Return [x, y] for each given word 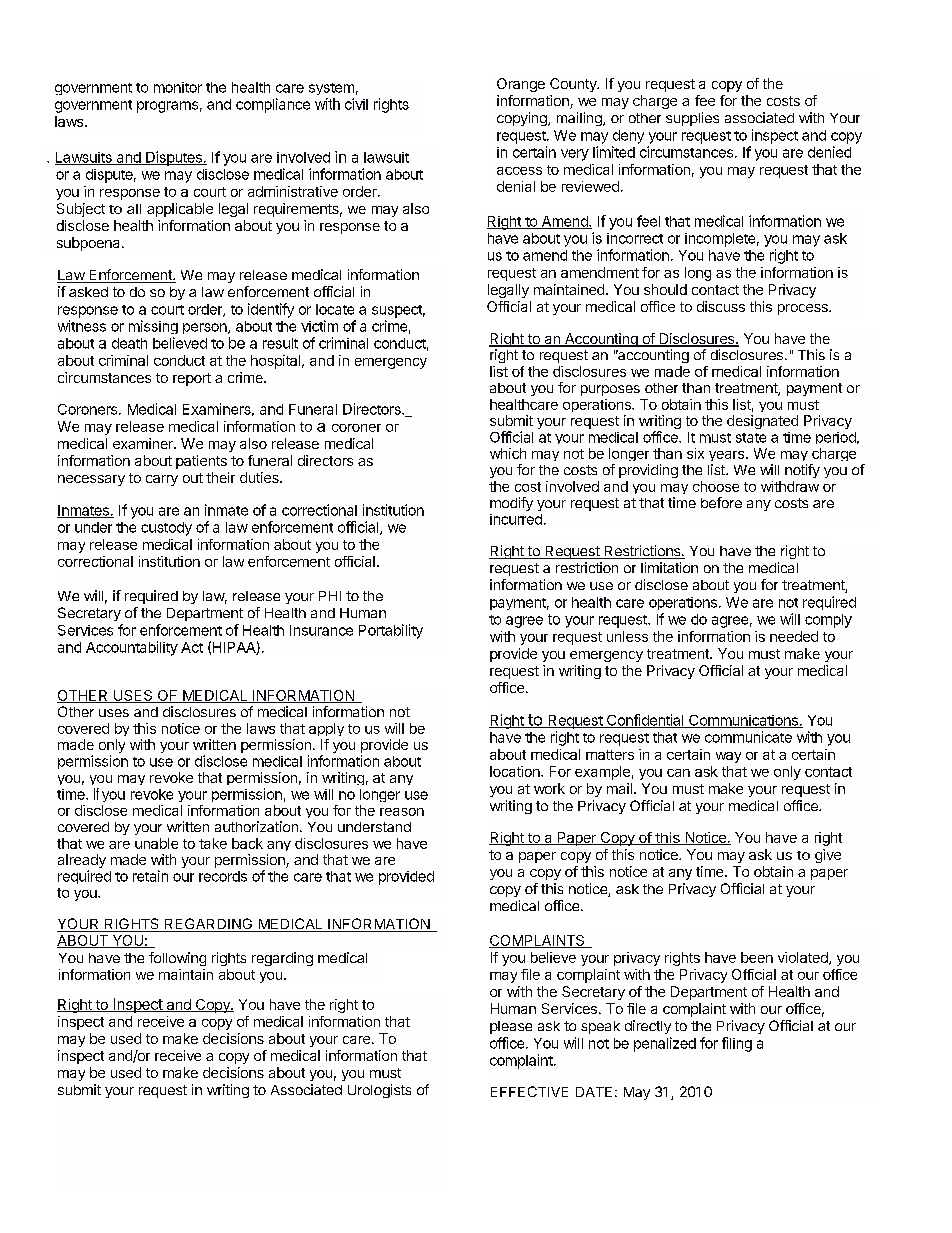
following [177, 959]
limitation [669, 567]
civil [356, 104]
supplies [692, 119]
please [511, 1027]
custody [166, 529]
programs [167, 107]
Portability [391, 631]
